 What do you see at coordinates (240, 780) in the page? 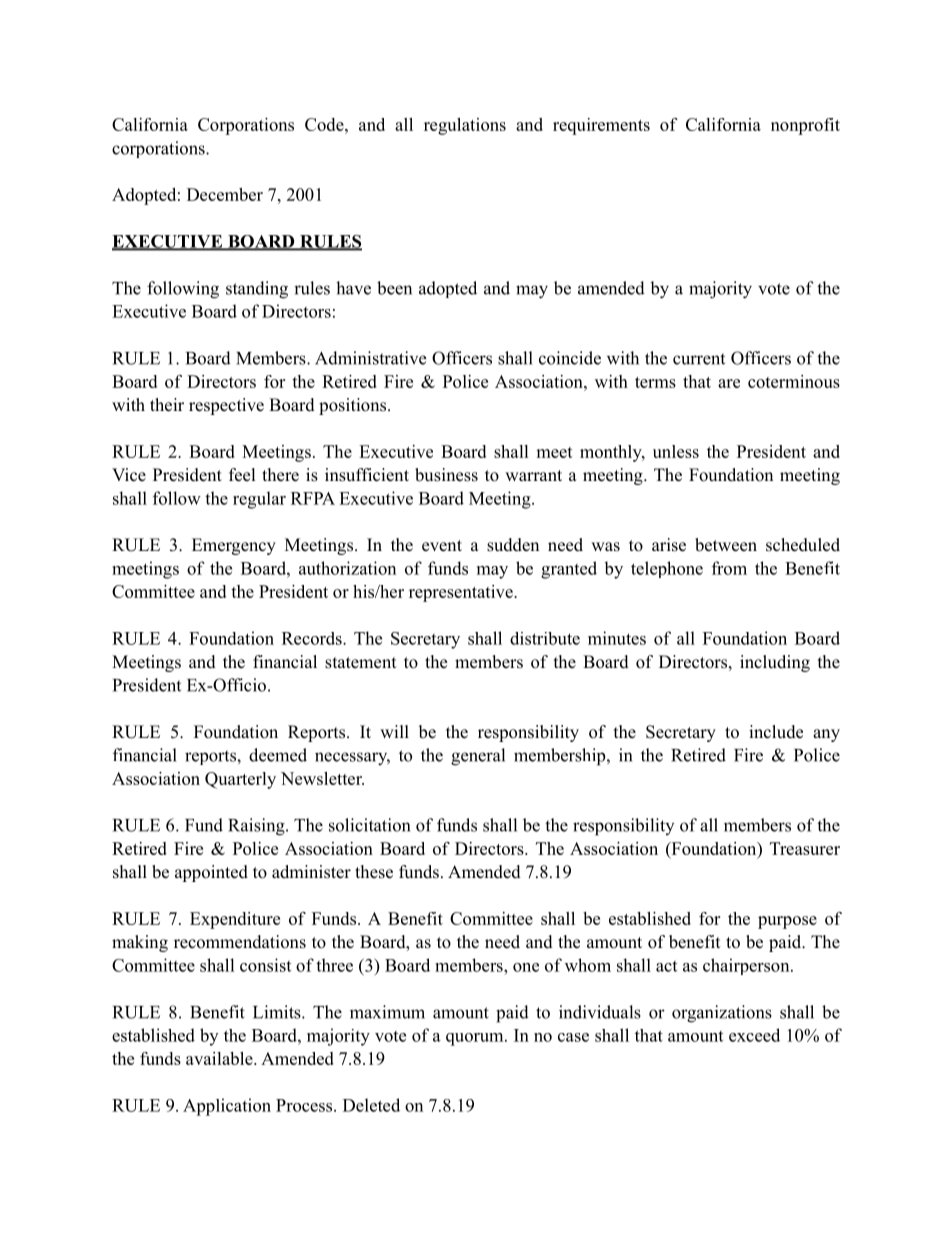
I see `Quarterly` at bounding box center [240, 780].
